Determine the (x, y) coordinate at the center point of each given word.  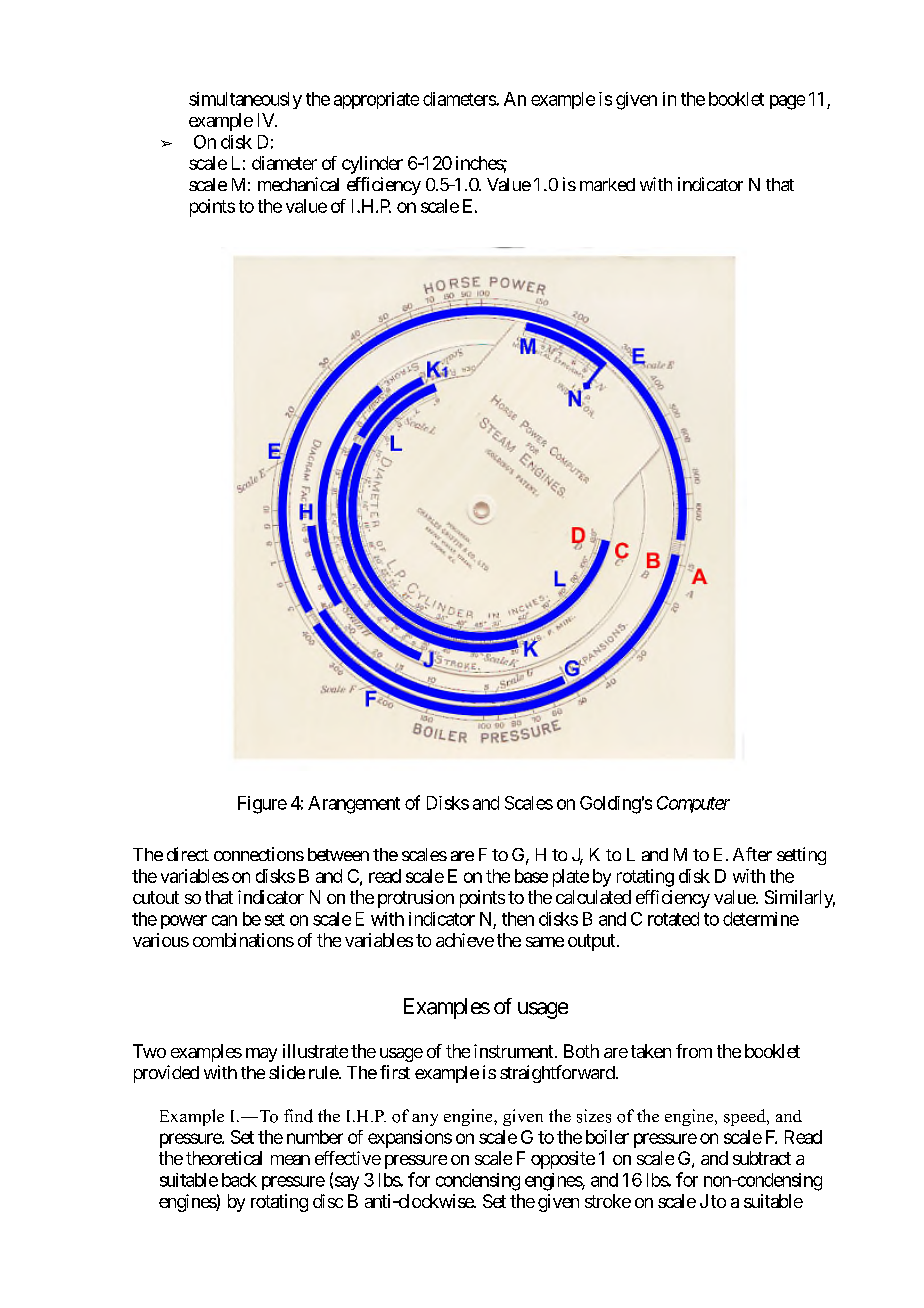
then (518, 919)
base (531, 876)
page (787, 102)
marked (607, 184)
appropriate (376, 100)
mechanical (298, 184)
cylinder (372, 165)
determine (761, 919)
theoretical (224, 1158)
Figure (262, 805)
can (224, 920)
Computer (693, 804)
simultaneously (245, 100)
